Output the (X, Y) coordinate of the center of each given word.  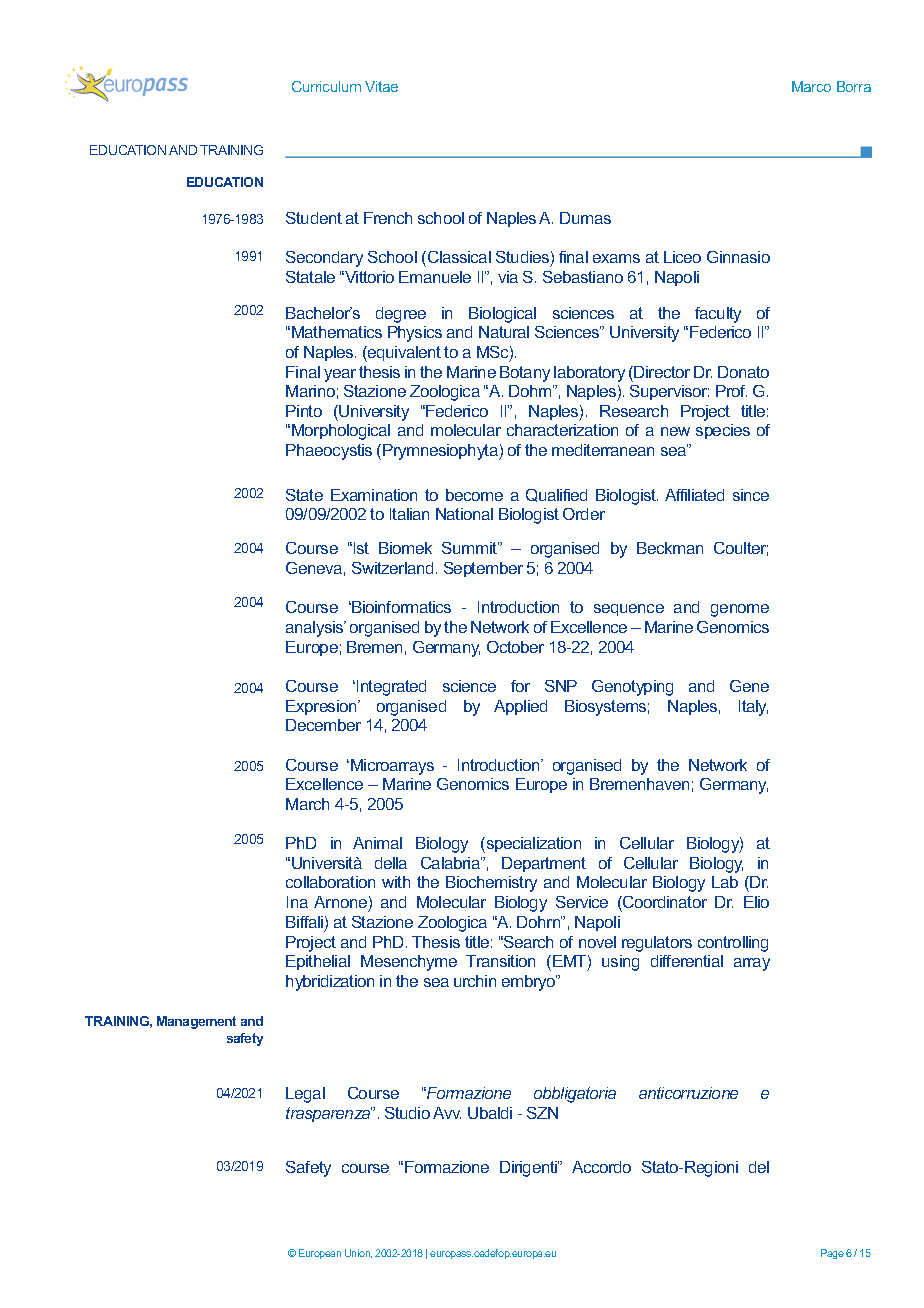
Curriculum (326, 86)
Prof (731, 391)
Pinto (304, 411)
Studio (407, 1113)
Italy (753, 708)
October (515, 647)
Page (832, 1254)
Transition (500, 961)
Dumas (585, 218)
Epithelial (318, 962)
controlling (733, 944)
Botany (525, 374)
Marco (811, 86)
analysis (316, 629)
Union (358, 1253)
